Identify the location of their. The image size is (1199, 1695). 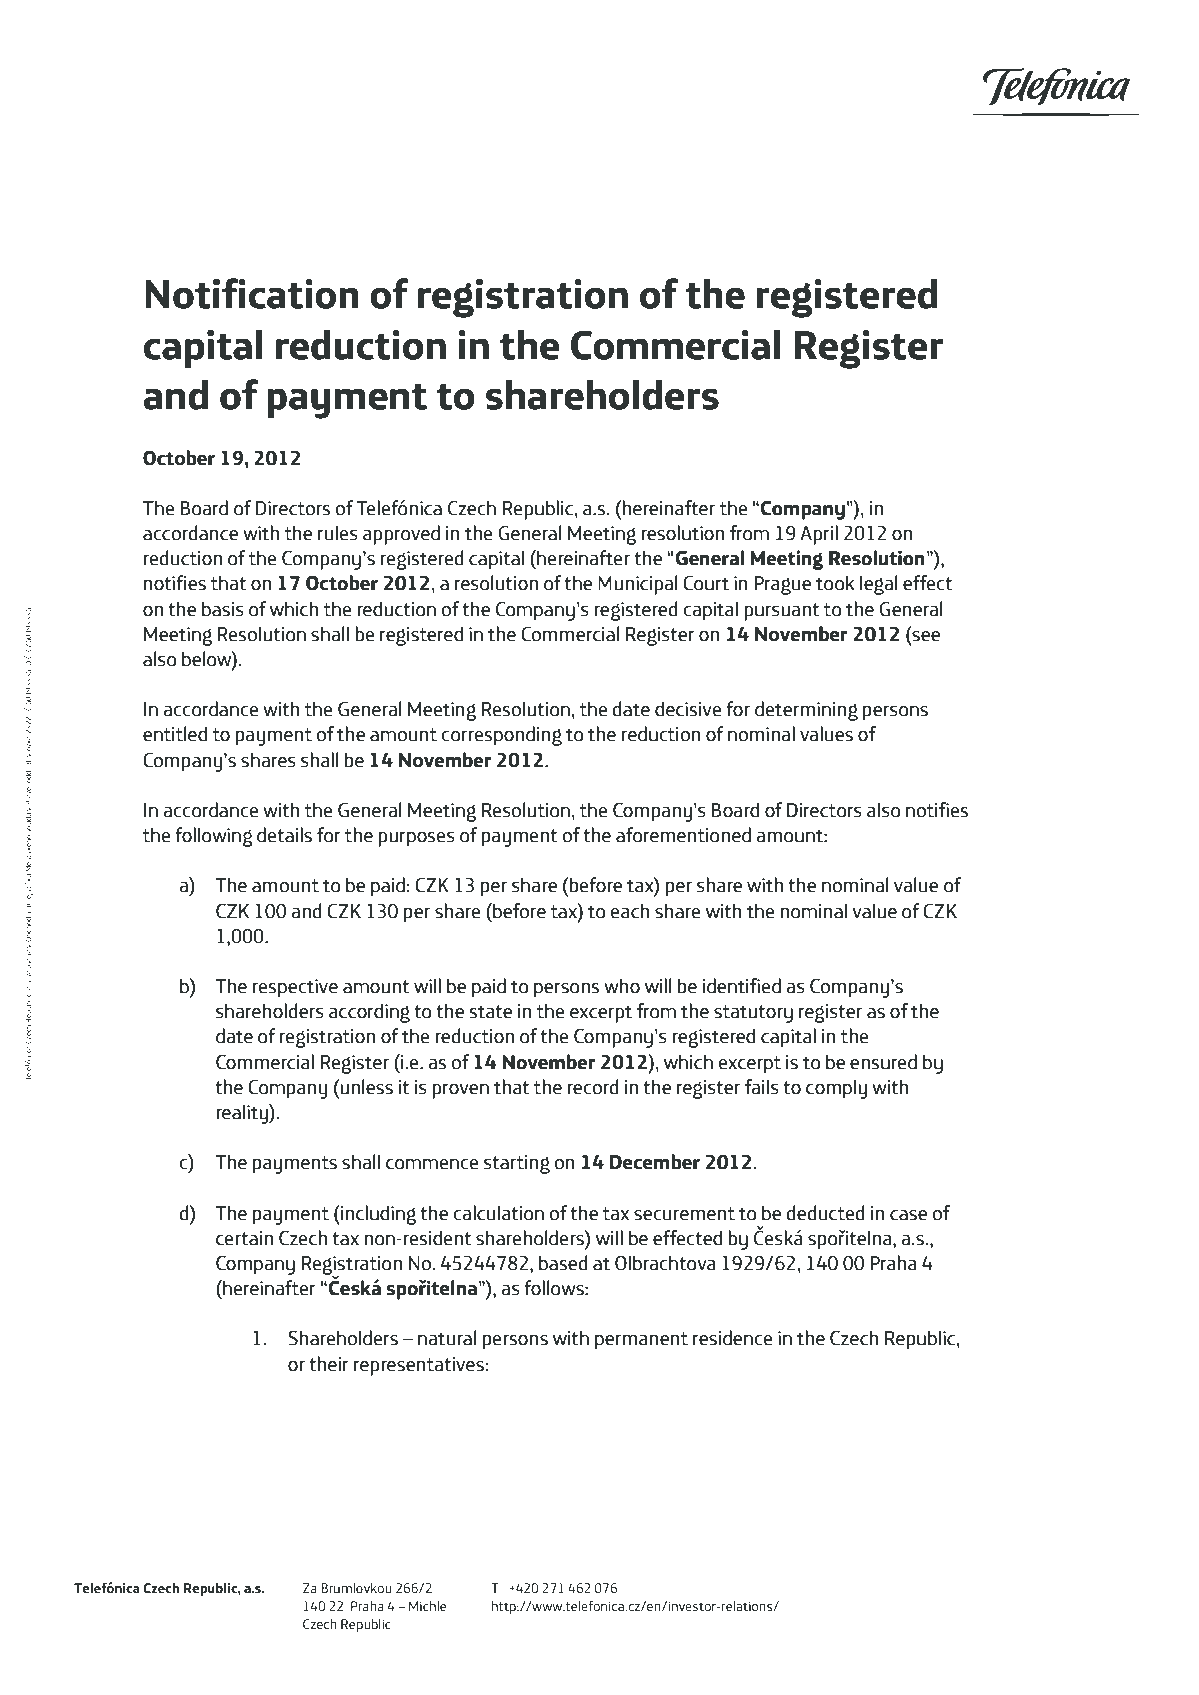
(329, 1364).
